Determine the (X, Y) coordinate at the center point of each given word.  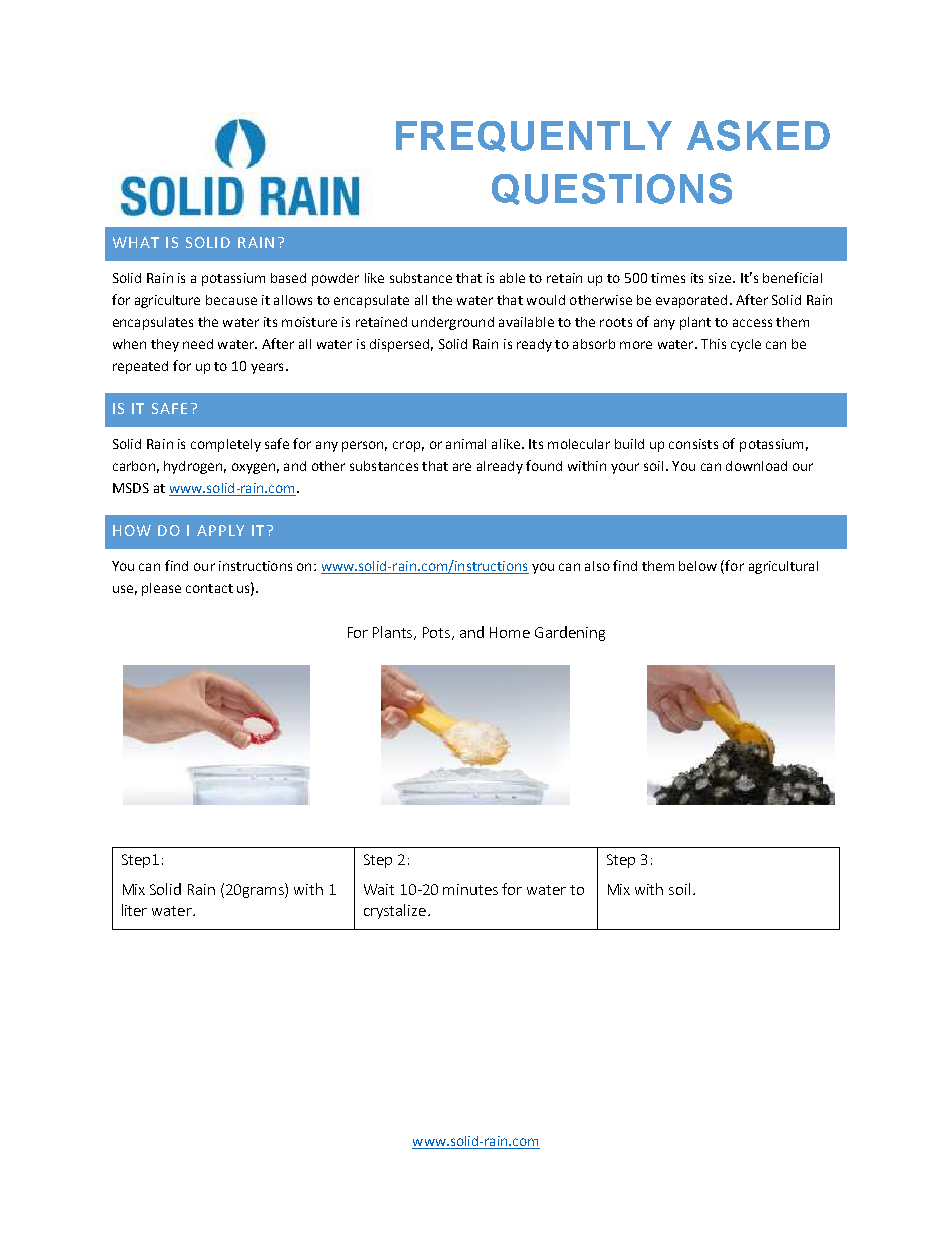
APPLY (220, 530)
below (698, 566)
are (462, 467)
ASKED (758, 135)
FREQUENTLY (534, 136)
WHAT (136, 242)
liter (134, 910)
